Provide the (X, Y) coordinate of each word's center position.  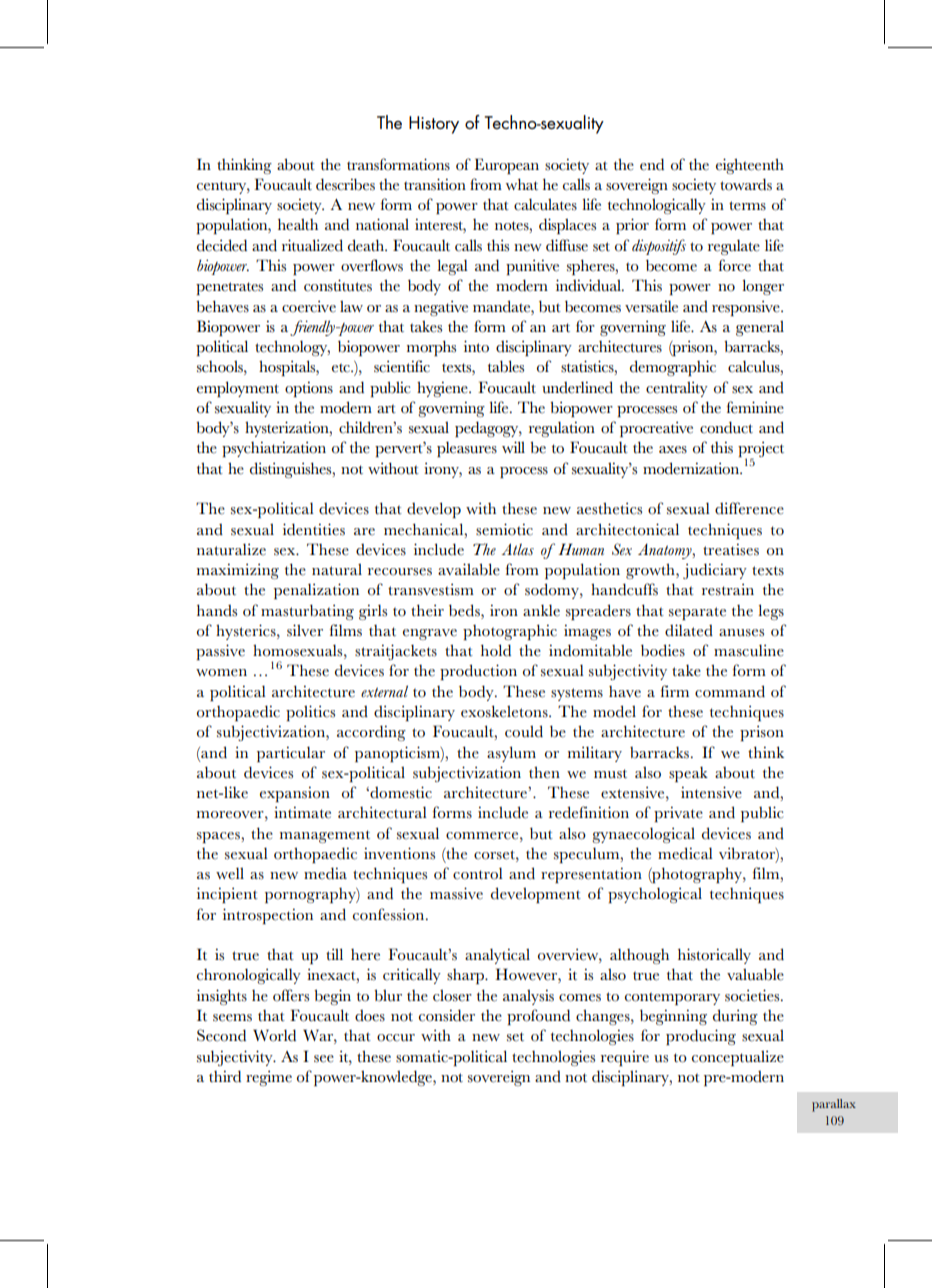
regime (269, 1078)
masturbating (307, 612)
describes (345, 184)
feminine (755, 407)
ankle (541, 610)
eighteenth (750, 166)
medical (685, 853)
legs (771, 612)
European (506, 166)
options (309, 389)
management (325, 836)
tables (506, 366)
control (478, 873)
